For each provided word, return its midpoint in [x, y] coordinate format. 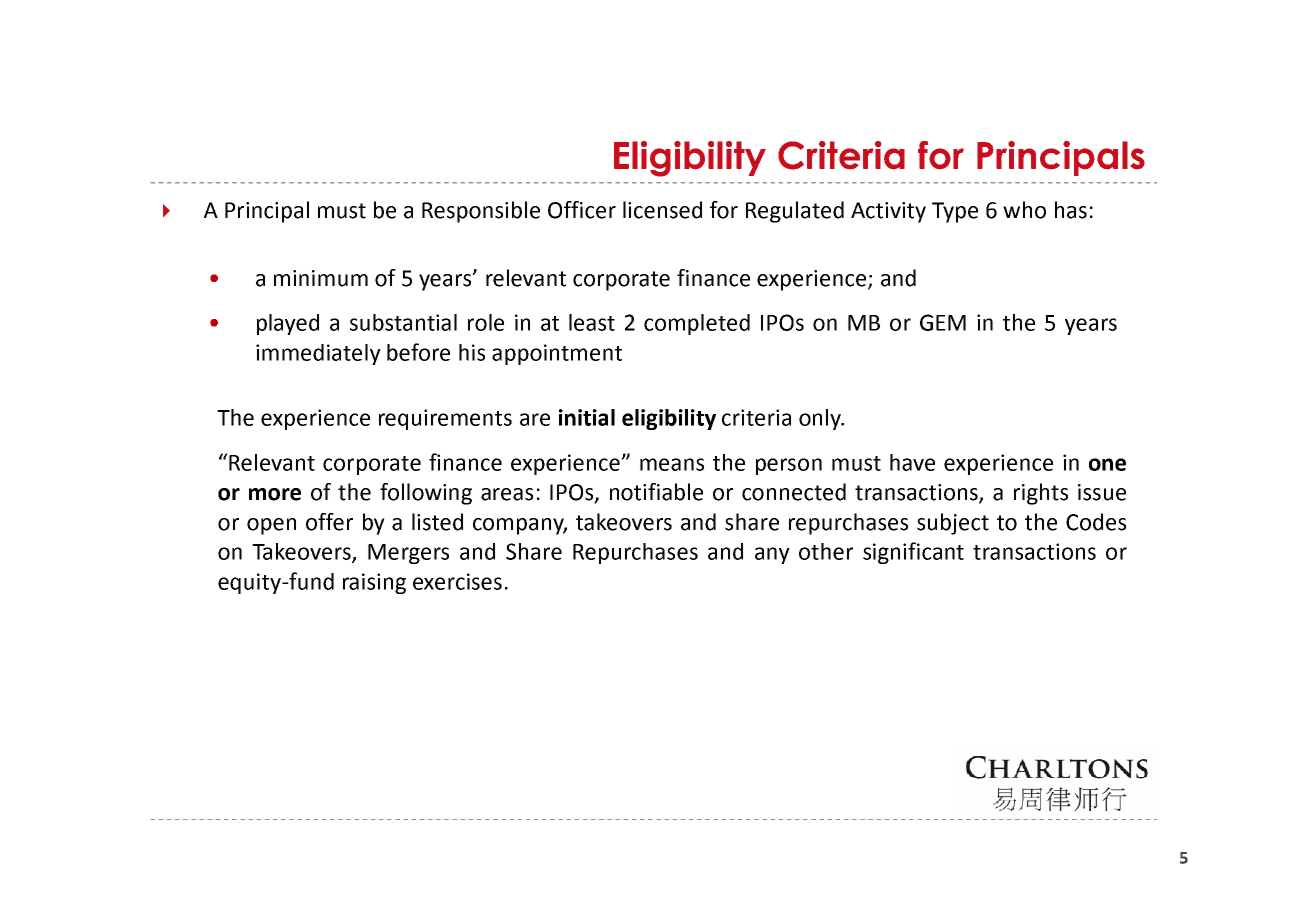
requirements [445, 419]
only [821, 419]
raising [374, 583]
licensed [662, 210]
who [1024, 210]
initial [587, 417]
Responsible [481, 212]
